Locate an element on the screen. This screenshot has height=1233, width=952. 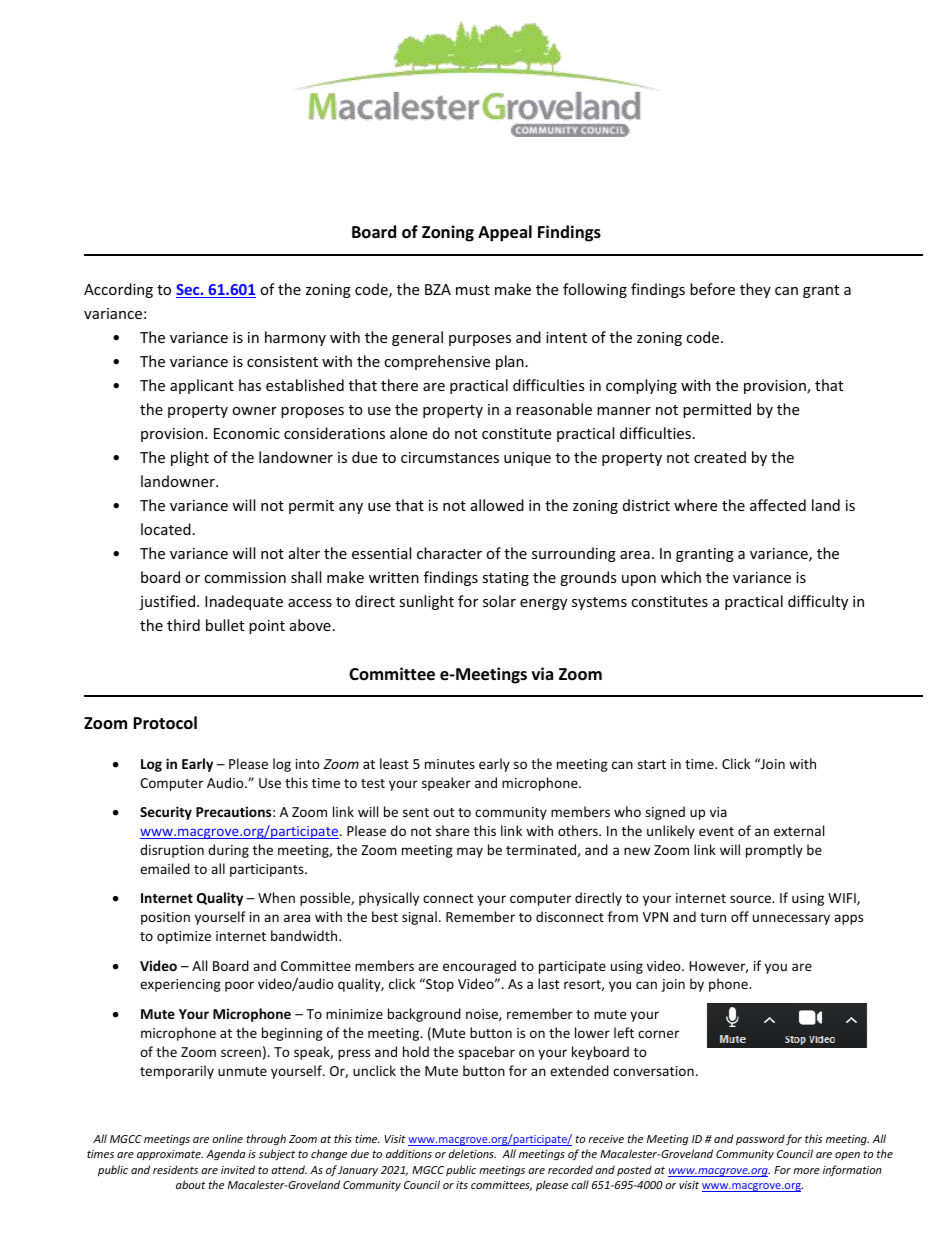
According is located at coordinates (118, 290).
